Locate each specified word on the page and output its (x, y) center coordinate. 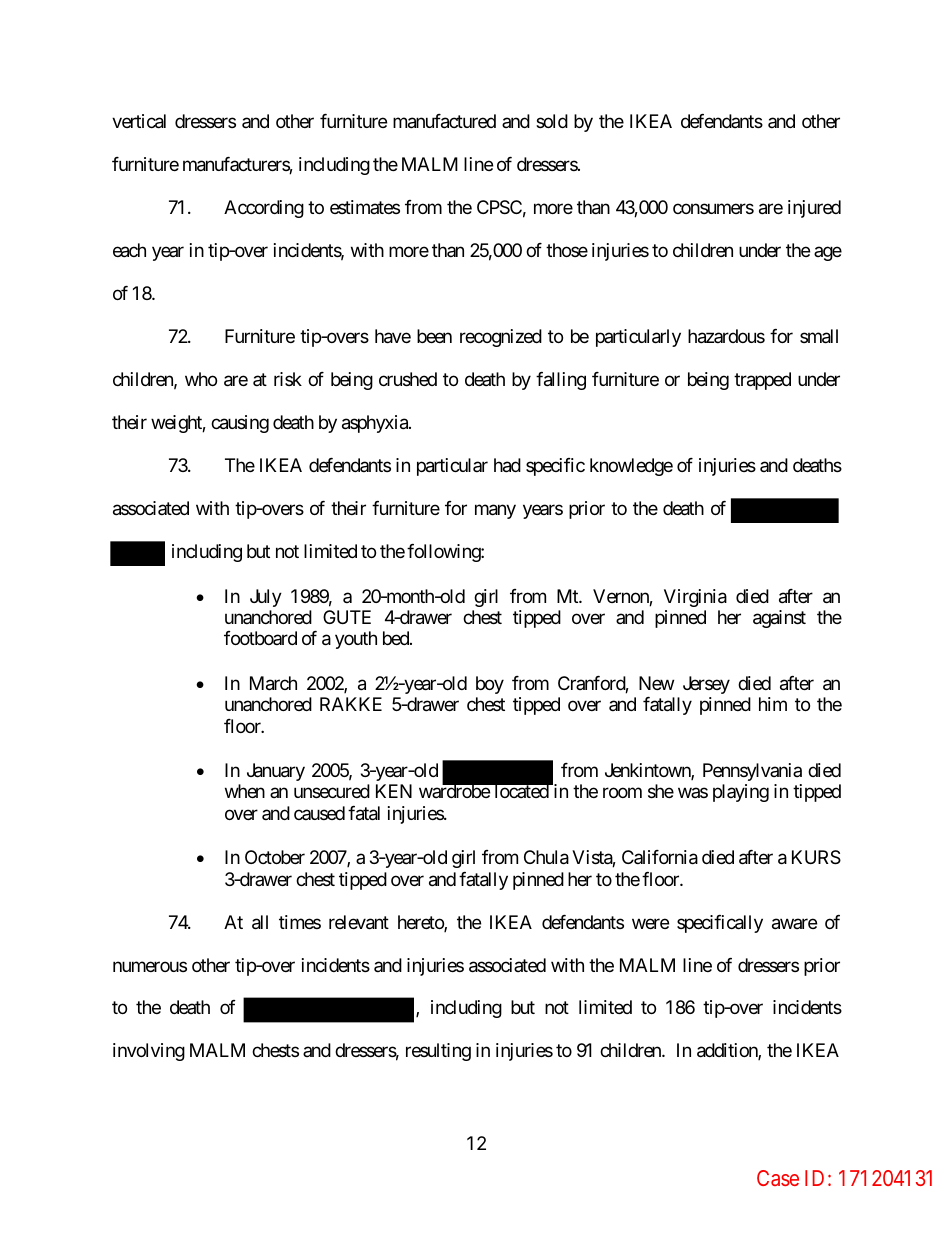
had (507, 465)
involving (149, 1052)
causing (240, 424)
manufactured (444, 121)
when (245, 791)
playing (741, 793)
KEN (394, 791)
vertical (139, 121)
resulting (438, 1052)
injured (814, 209)
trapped (762, 381)
